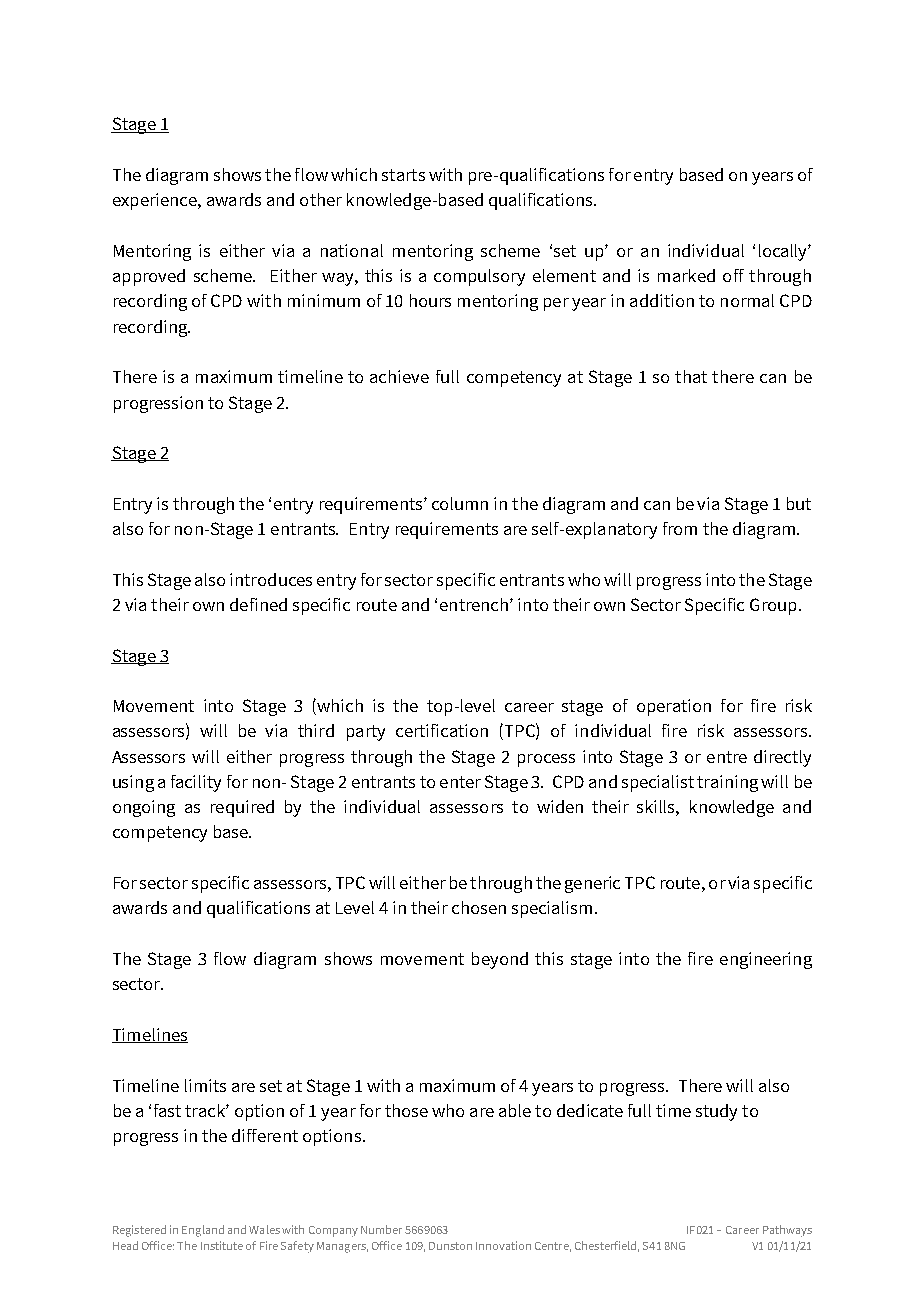  Describe the element at coordinates (674, 707) in the document. I see `operation` at that location.
